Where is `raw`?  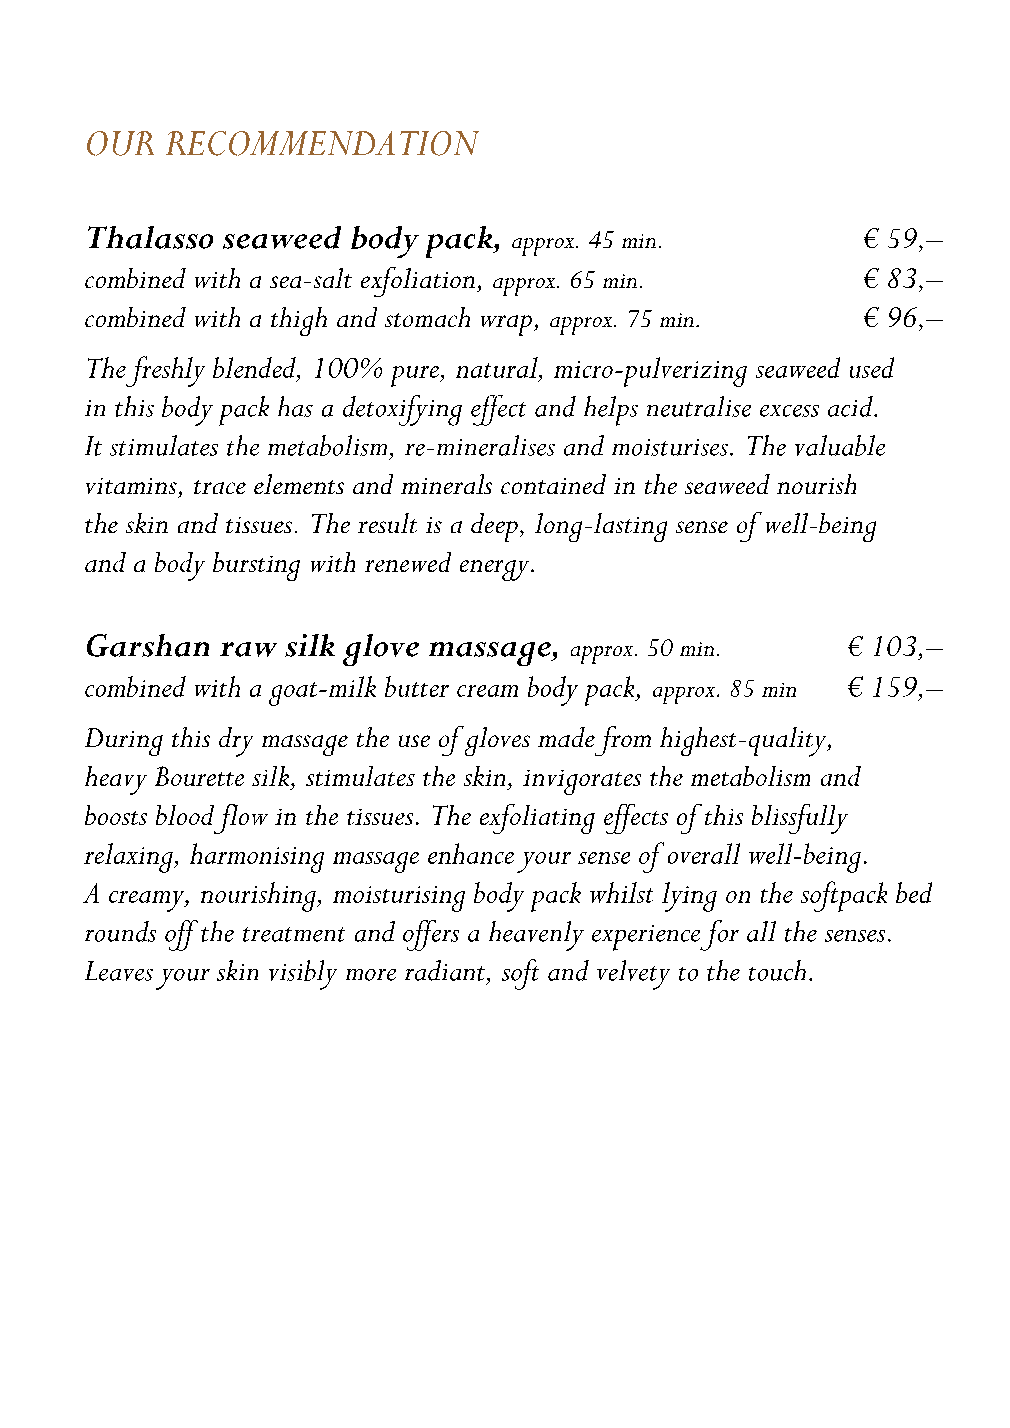 raw is located at coordinates (248, 649).
